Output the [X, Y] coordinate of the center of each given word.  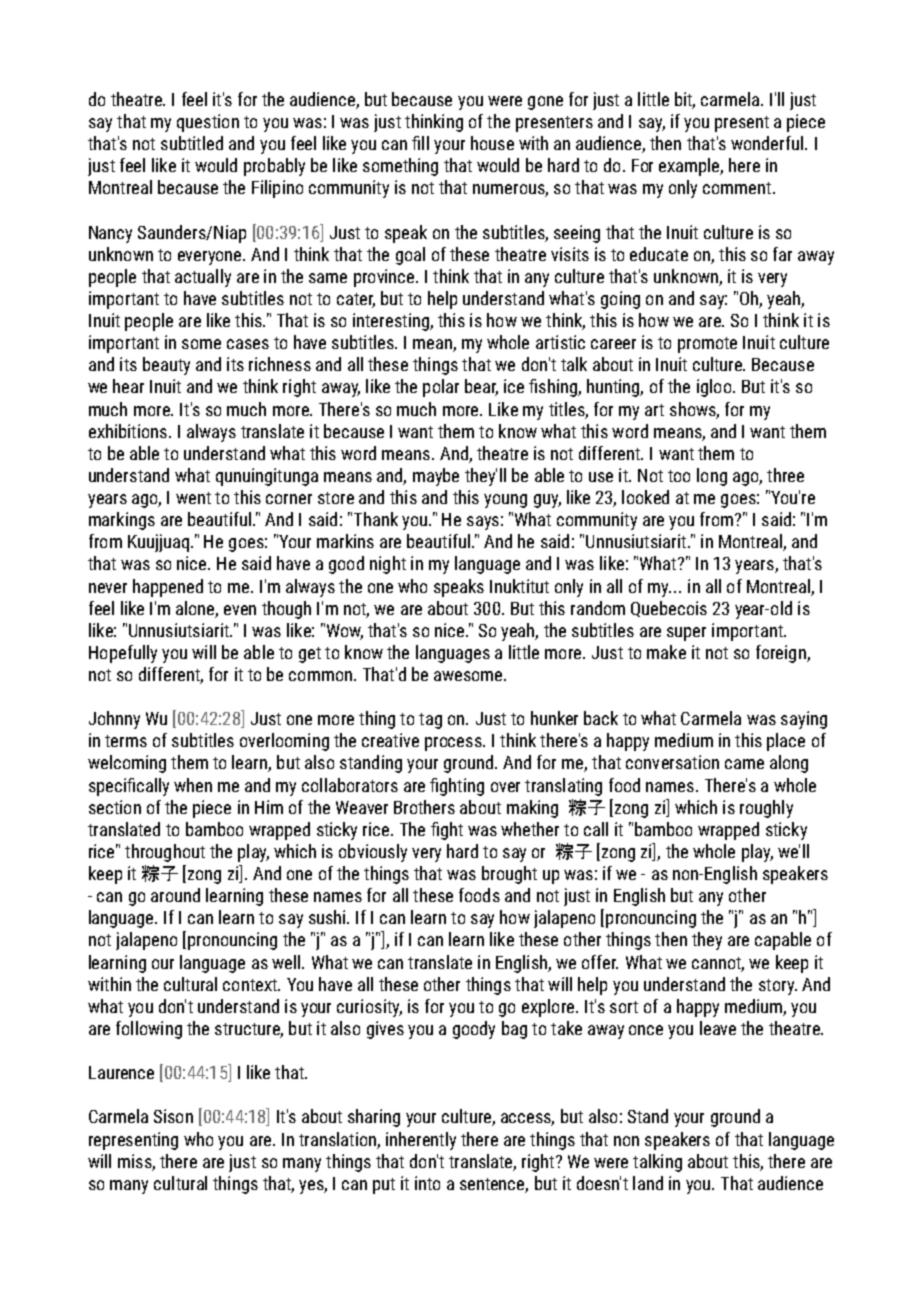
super [686, 634]
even [240, 610]
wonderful [768, 143]
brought [509, 875]
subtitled [192, 143]
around [175, 895]
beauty [166, 366]
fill [420, 143]
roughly [766, 809]
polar [441, 388]
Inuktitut [519, 586]
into [427, 1183]
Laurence [121, 1072]
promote [707, 345]
